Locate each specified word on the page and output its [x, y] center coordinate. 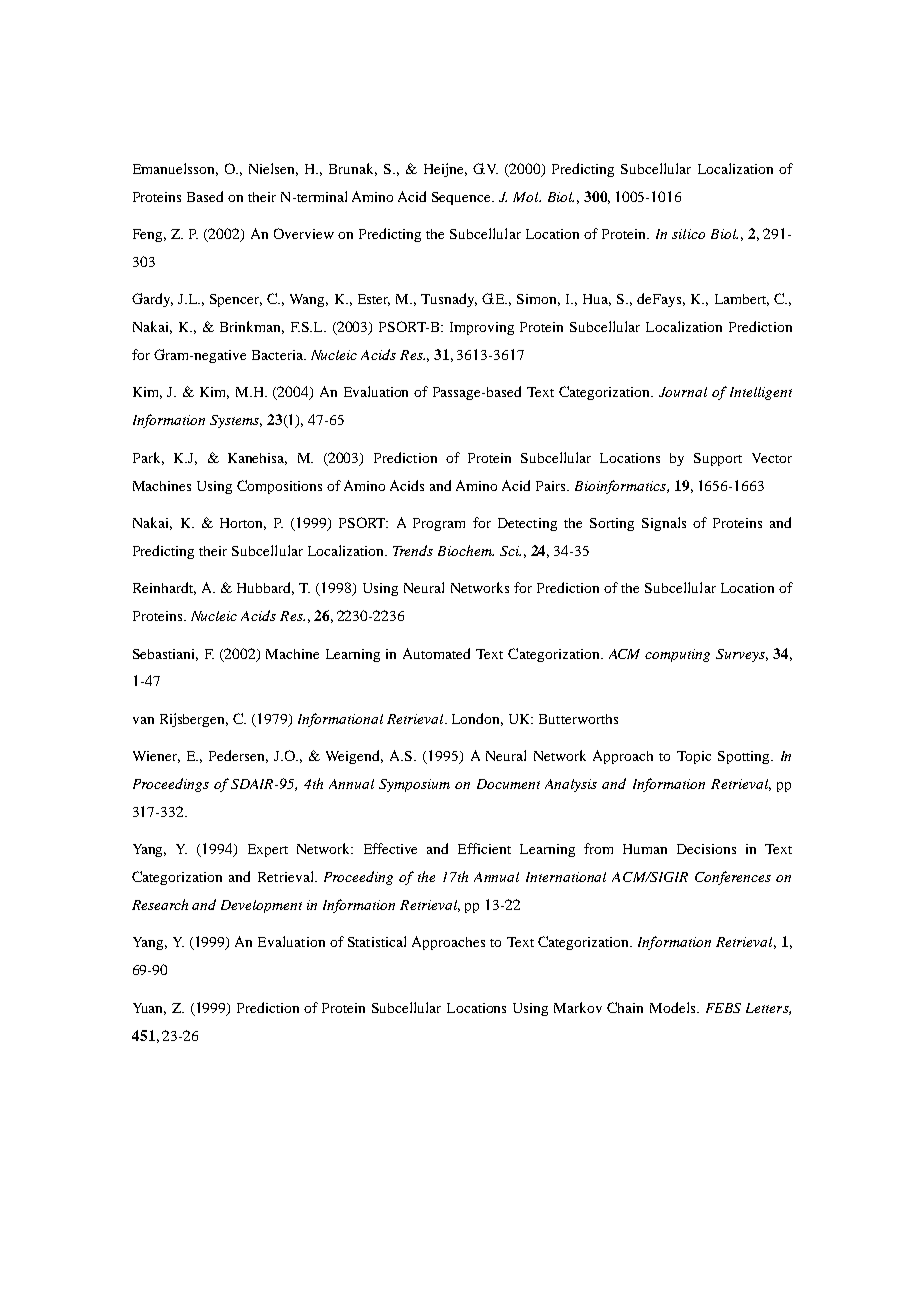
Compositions [279, 487]
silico [688, 234]
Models [674, 1007]
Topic [694, 757]
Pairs [552, 486]
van [143, 720]
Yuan [149, 1009]
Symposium [414, 785]
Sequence [463, 198]
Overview [304, 233]
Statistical [377, 941]
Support [718, 459]
